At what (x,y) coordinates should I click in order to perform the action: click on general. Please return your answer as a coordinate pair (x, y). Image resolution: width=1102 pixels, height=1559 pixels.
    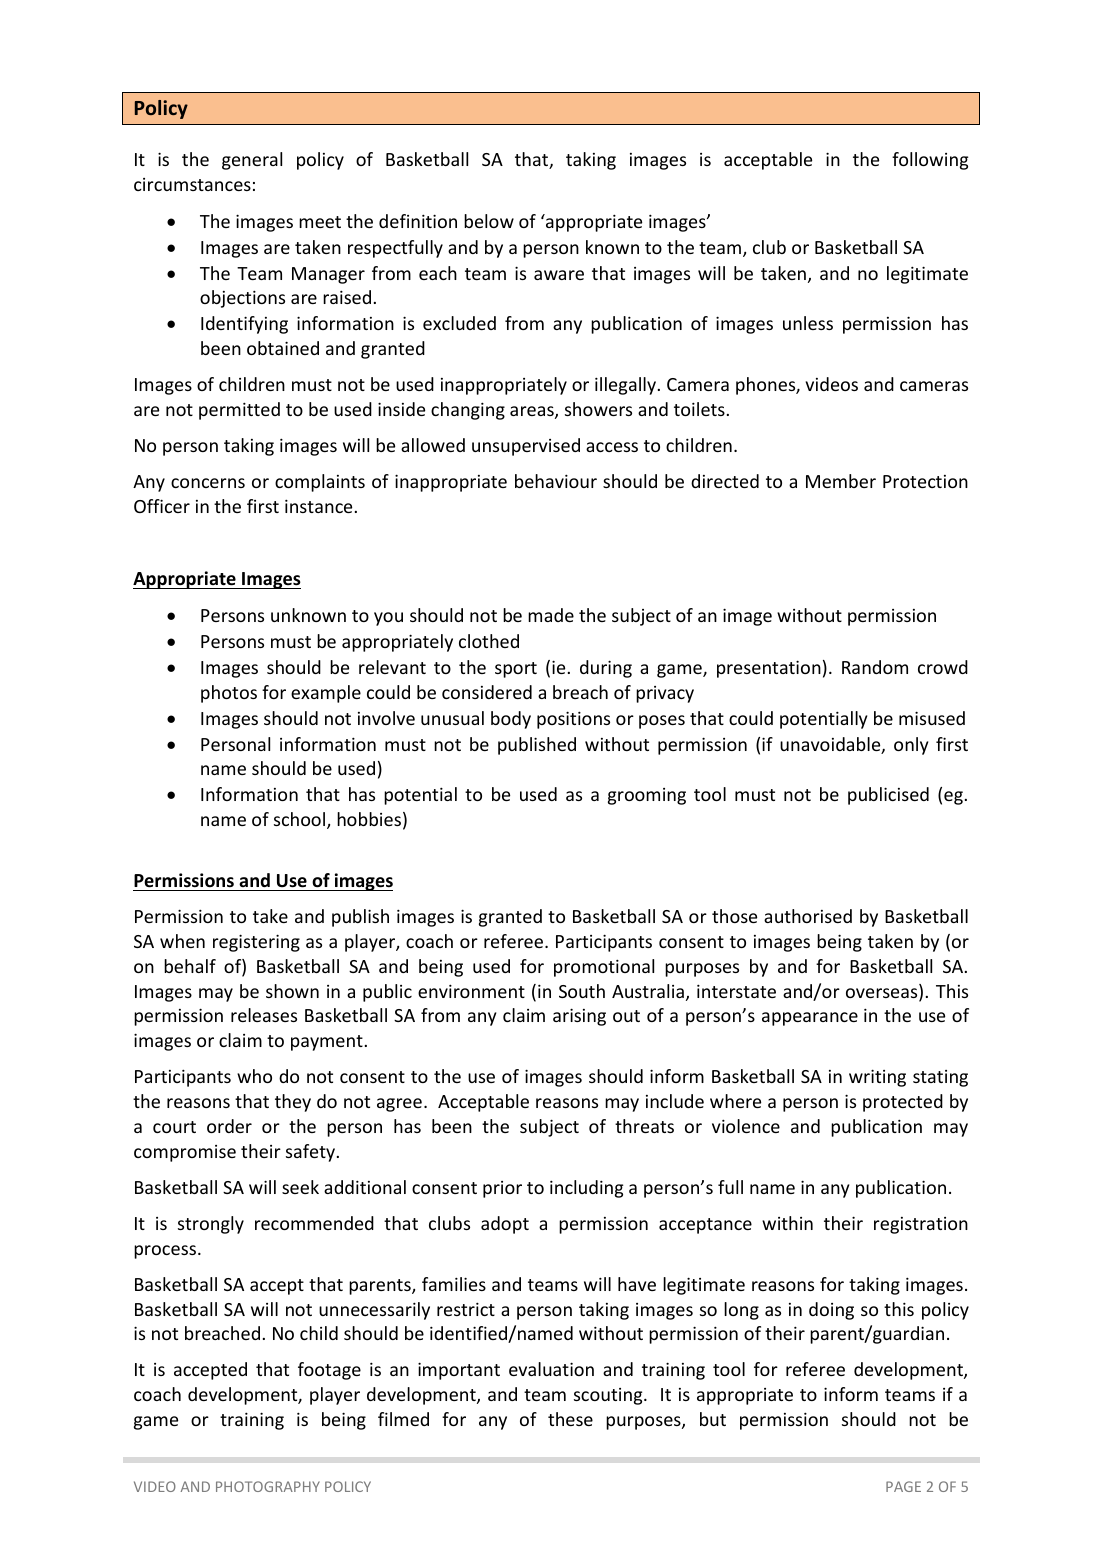
    Looking at the image, I should click on (252, 161).
